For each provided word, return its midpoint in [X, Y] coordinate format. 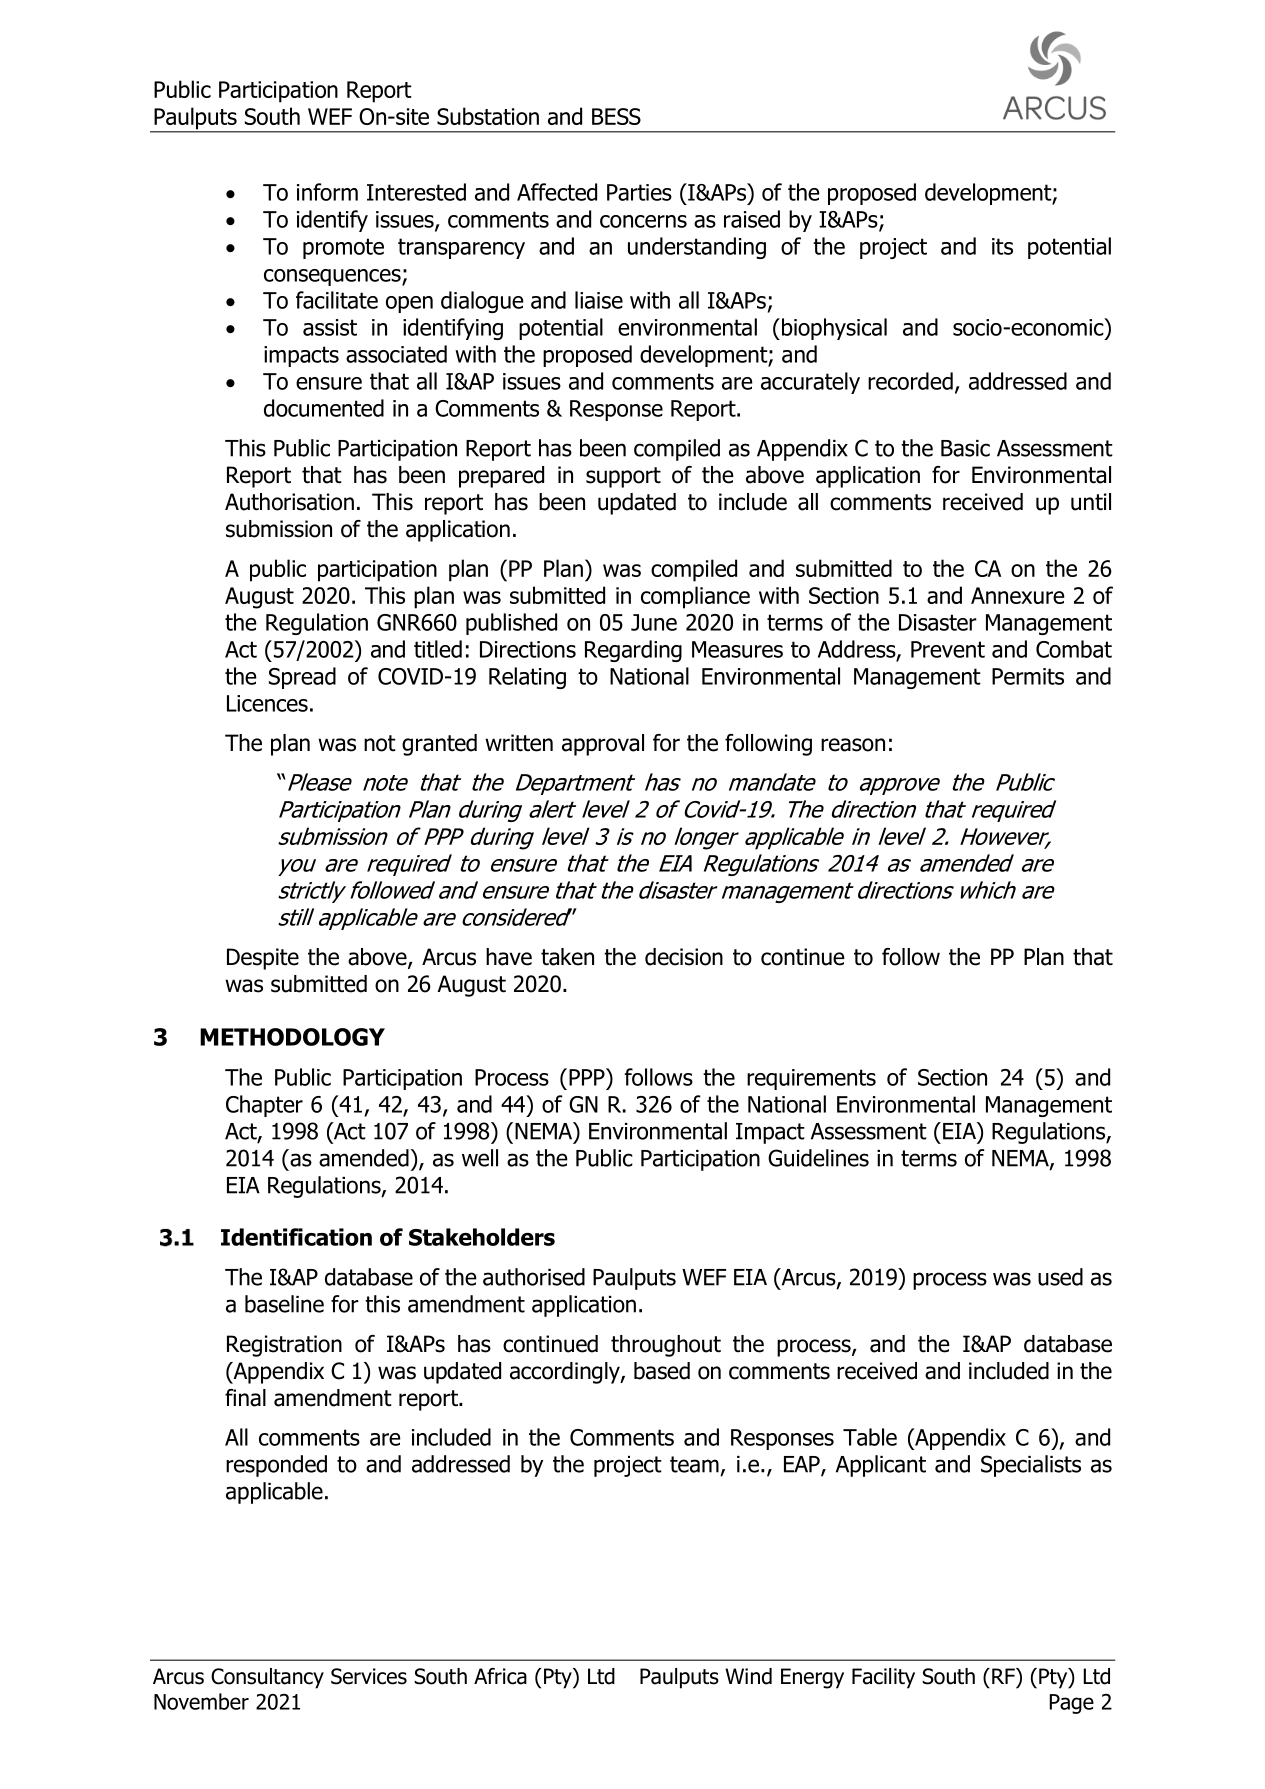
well [480, 1158]
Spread [302, 678]
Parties [639, 192]
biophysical [834, 329]
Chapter [264, 1106]
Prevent [948, 649]
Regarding [633, 651]
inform [327, 192]
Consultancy [267, 1678]
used [1060, 1277]
